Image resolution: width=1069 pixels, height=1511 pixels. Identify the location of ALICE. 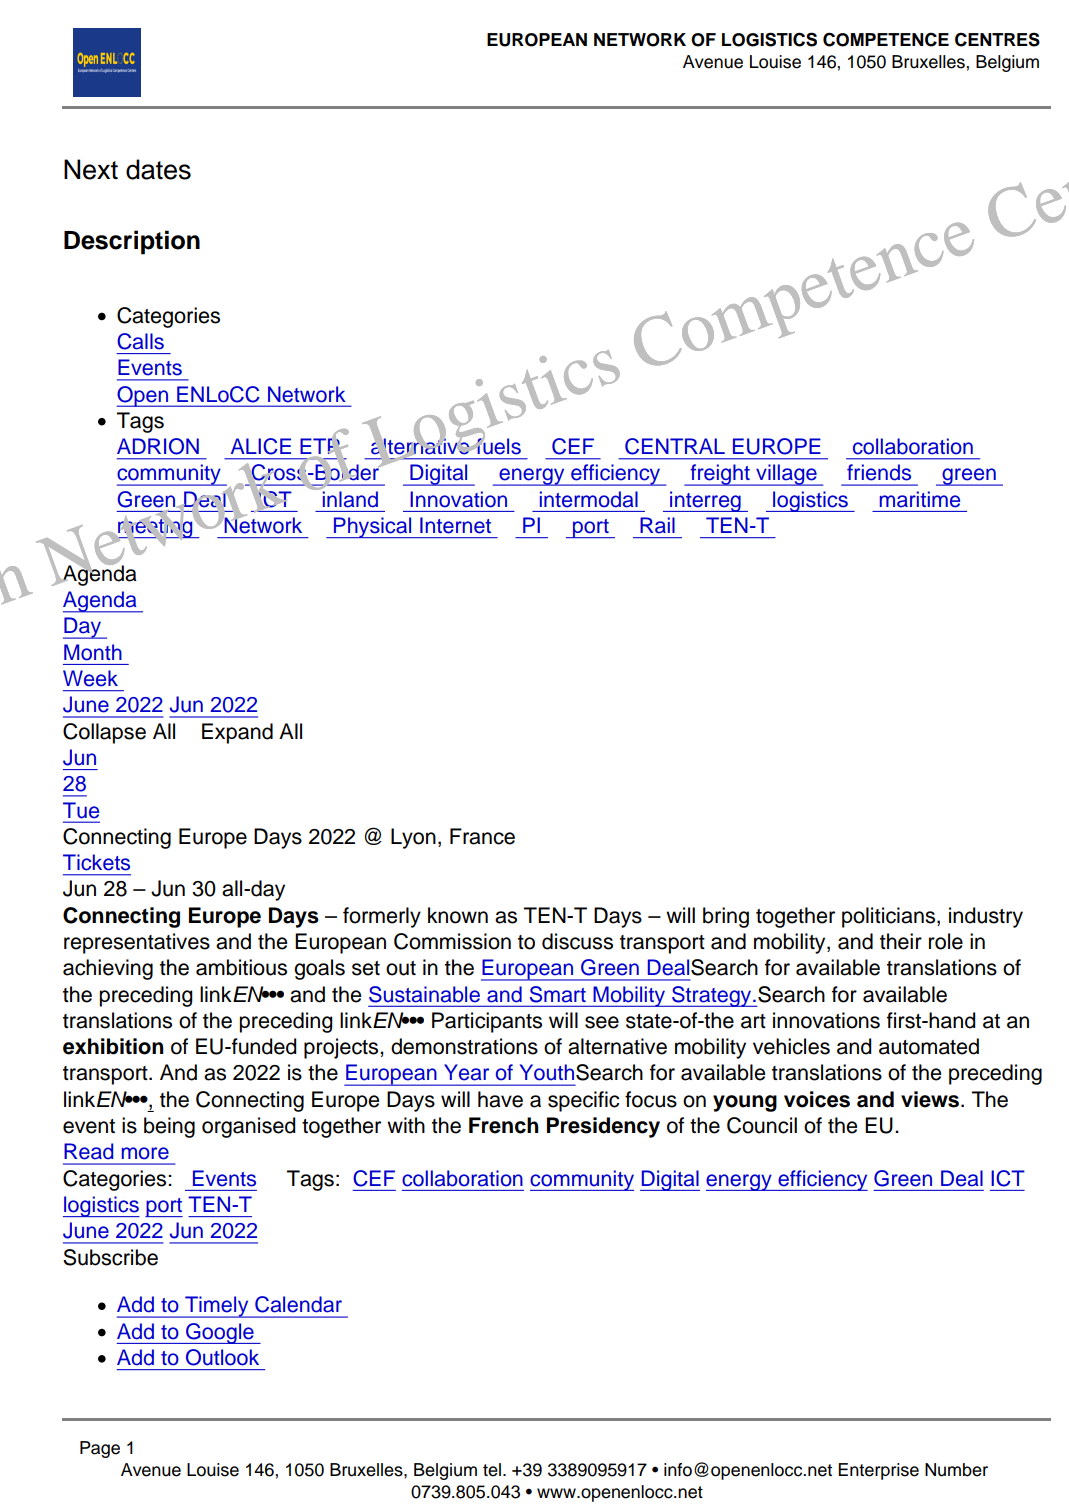
(261, 446).
